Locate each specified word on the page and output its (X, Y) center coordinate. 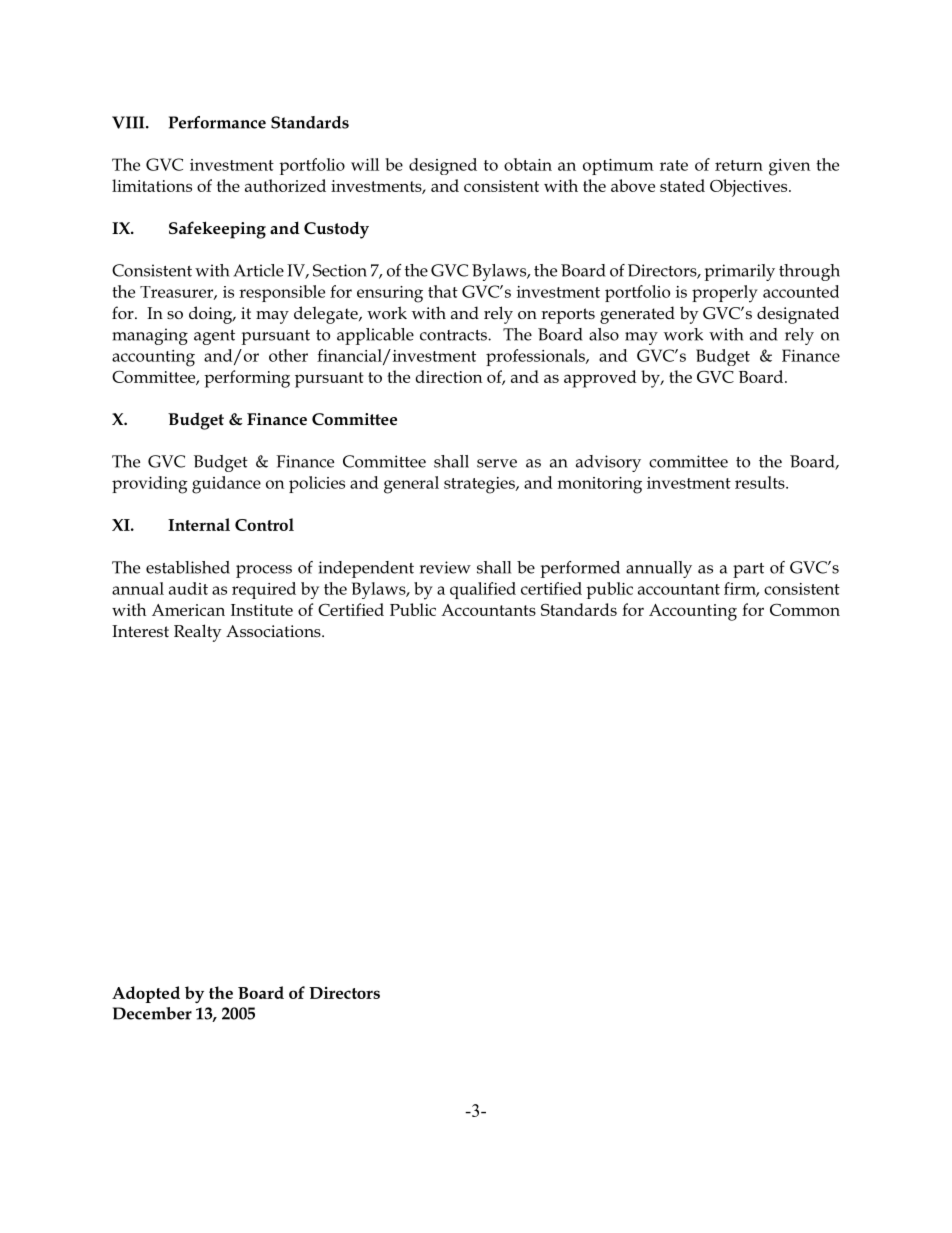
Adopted (146, 994)
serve (497, 463)
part (748, 570)
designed (443, 166)
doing (212, 315)
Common (805, 609)
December (152, 1013)
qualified (483, 590)
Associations (274, 631)
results (761, 482)
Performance (217, 122)
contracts (454, 335)
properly (725, 294)
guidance (226, 485)
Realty (198, 633)
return (739, 165)
